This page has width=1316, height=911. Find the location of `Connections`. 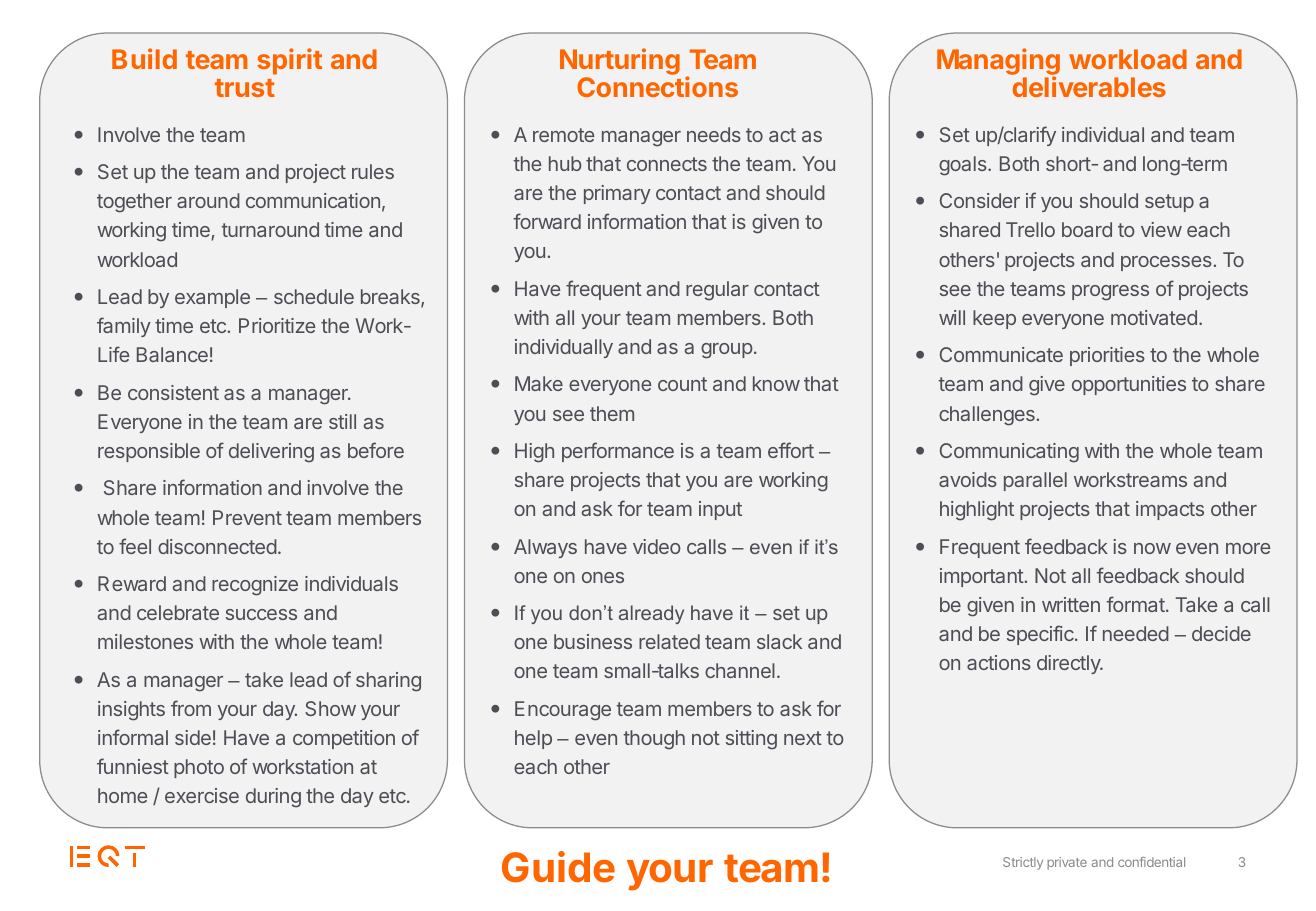

Connections is located at coordinates (657, 86).
